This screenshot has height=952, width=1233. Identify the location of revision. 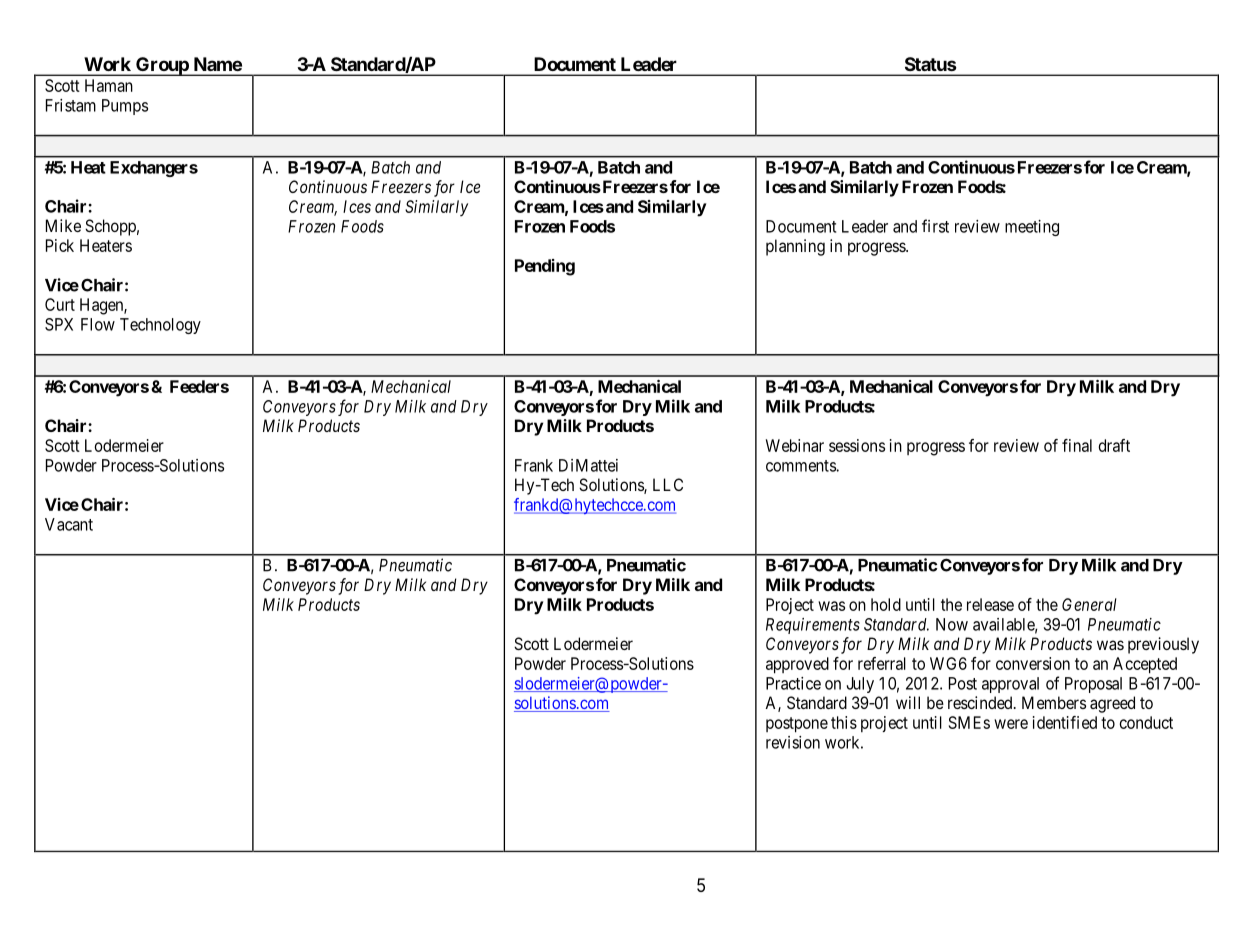
(793, 742).
